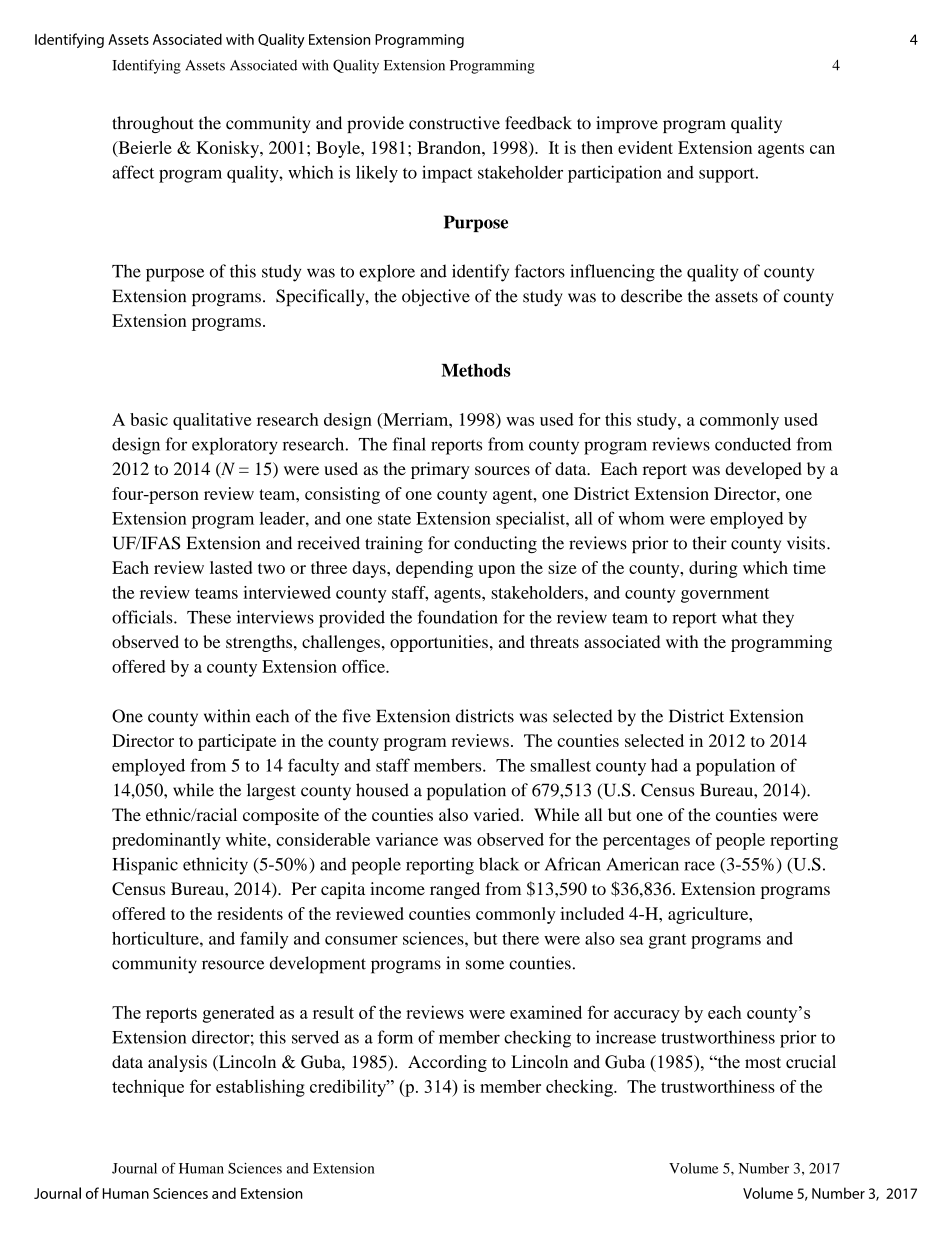  I want to click on Brandon, so click(450, 147).
